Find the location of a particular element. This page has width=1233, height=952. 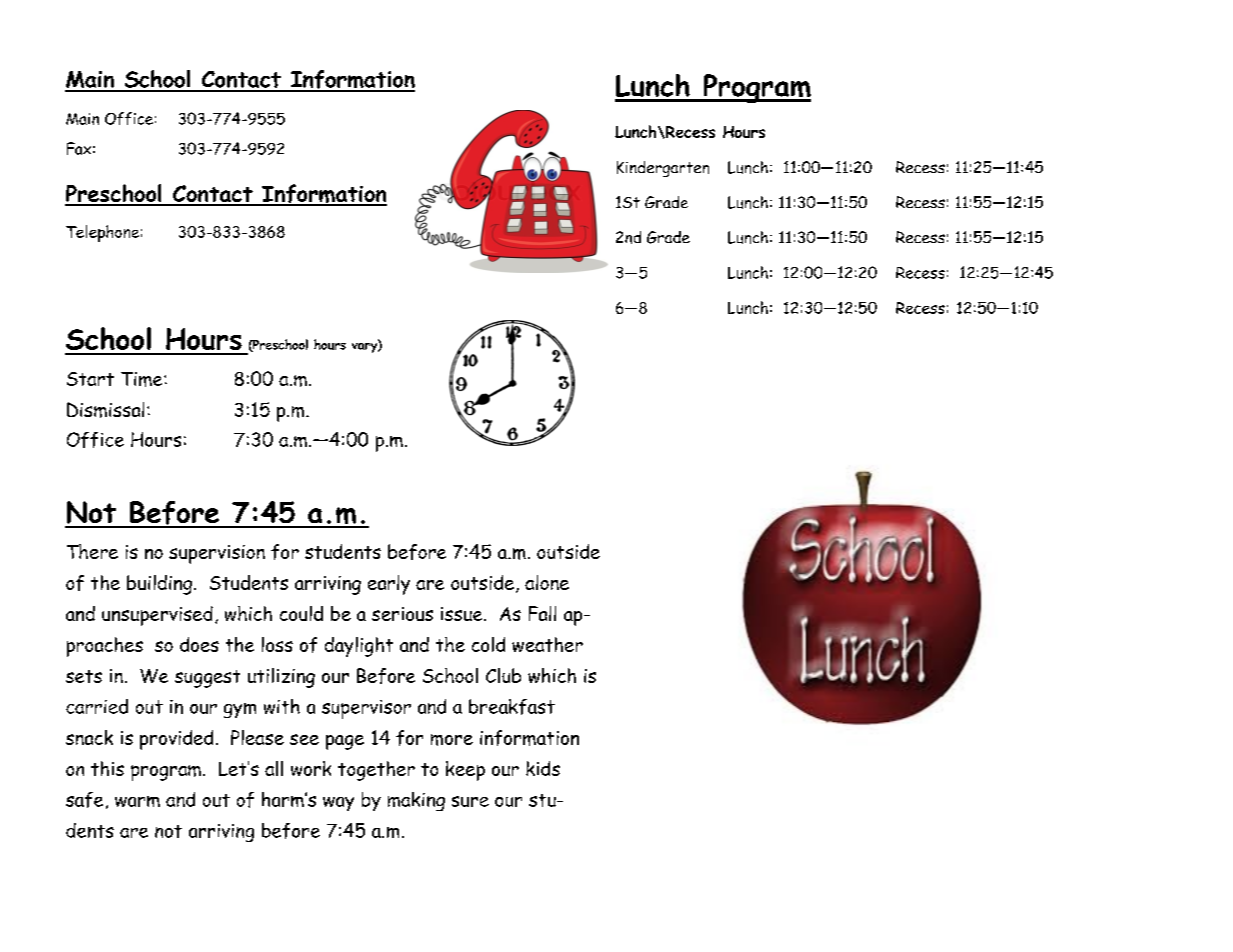

building is located at coordinates (159, 585).
